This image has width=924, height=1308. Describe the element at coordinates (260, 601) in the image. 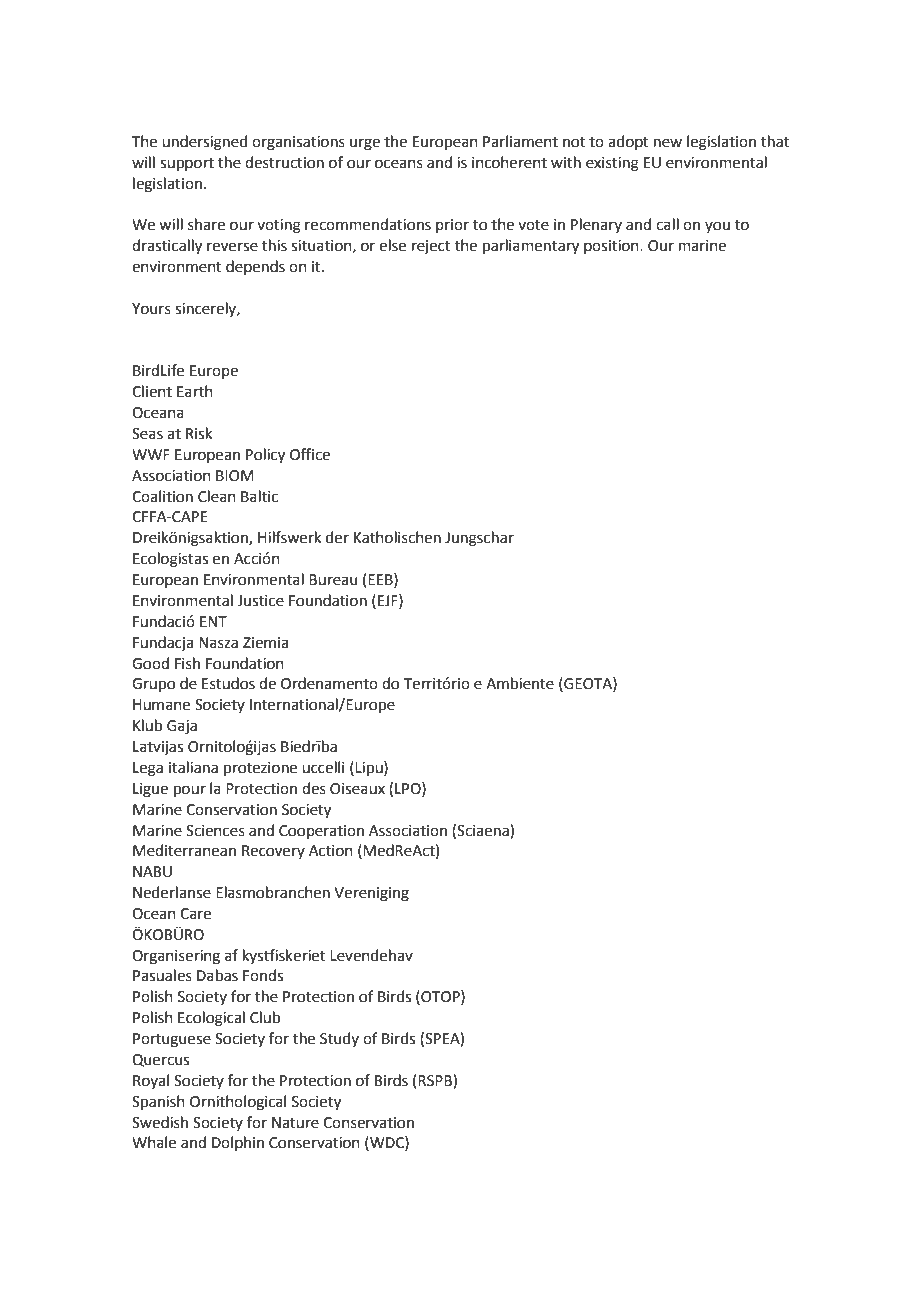

I see `Justice` at that location.
